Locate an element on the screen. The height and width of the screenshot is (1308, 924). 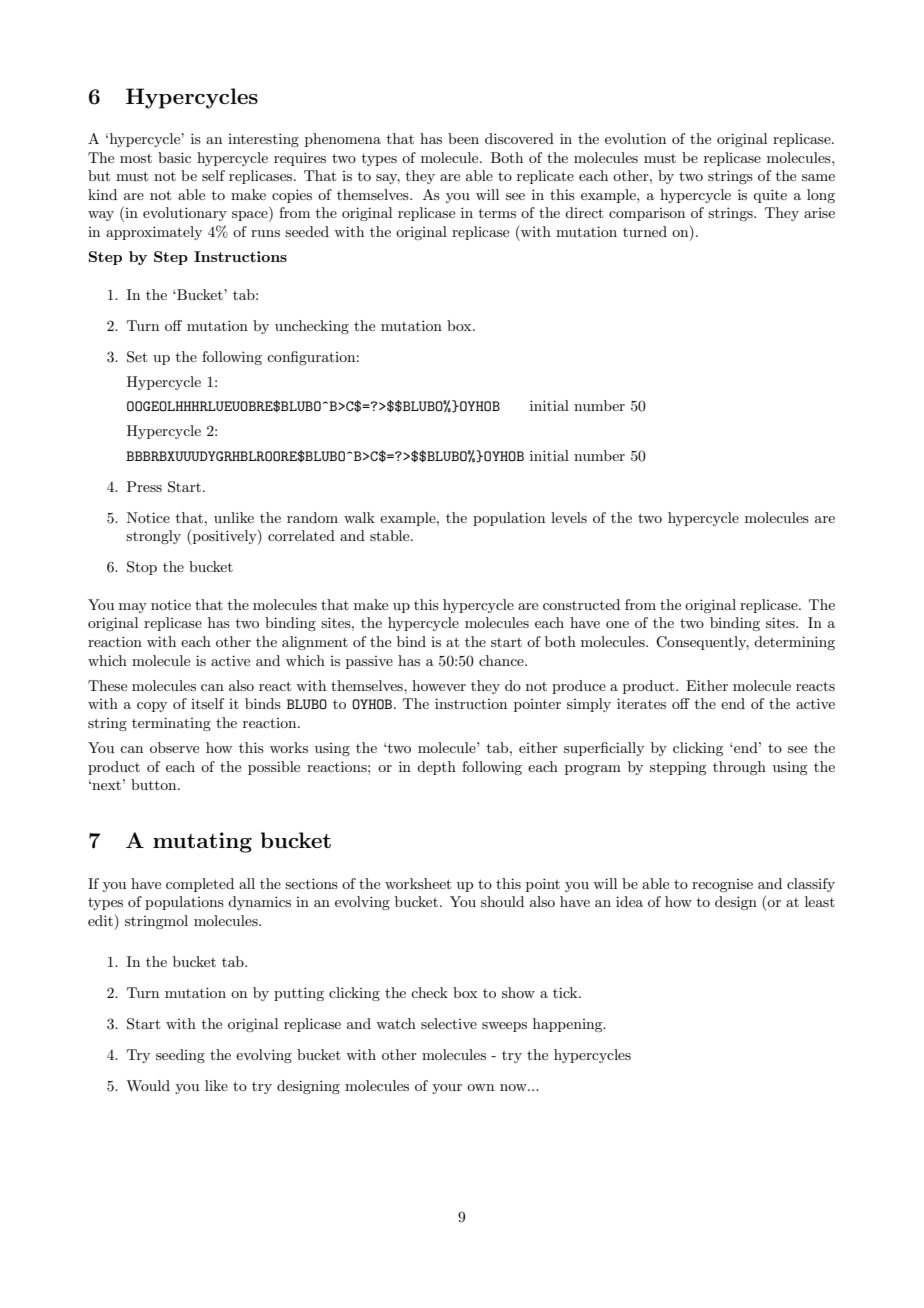
Press is located at coordinates (144, 486).
